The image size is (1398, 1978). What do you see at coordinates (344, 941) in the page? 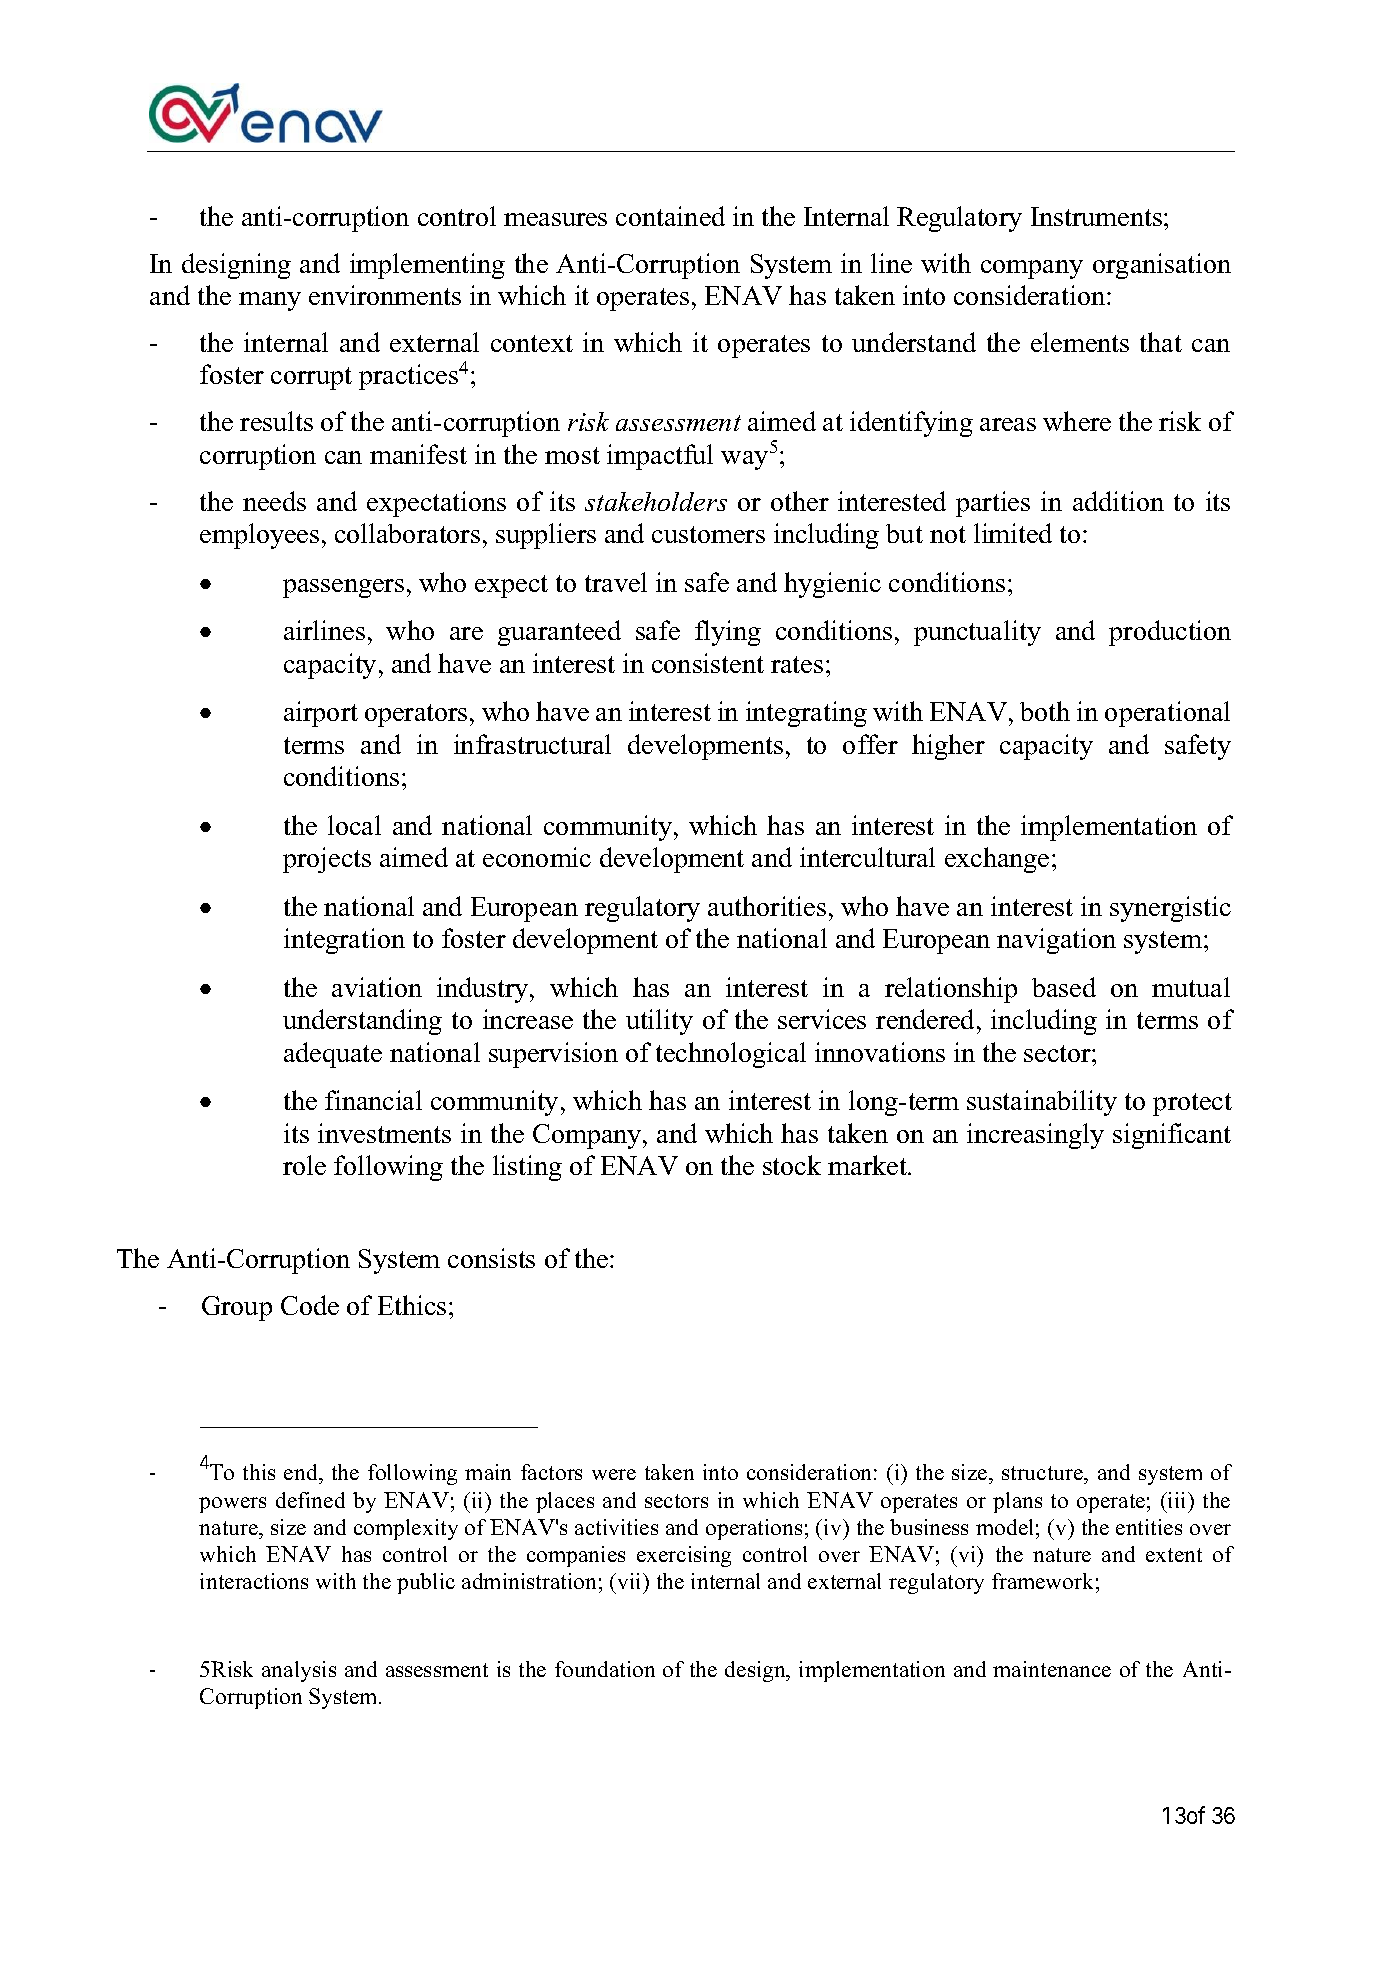
I see `integration` at bounding box center [344, 941].
